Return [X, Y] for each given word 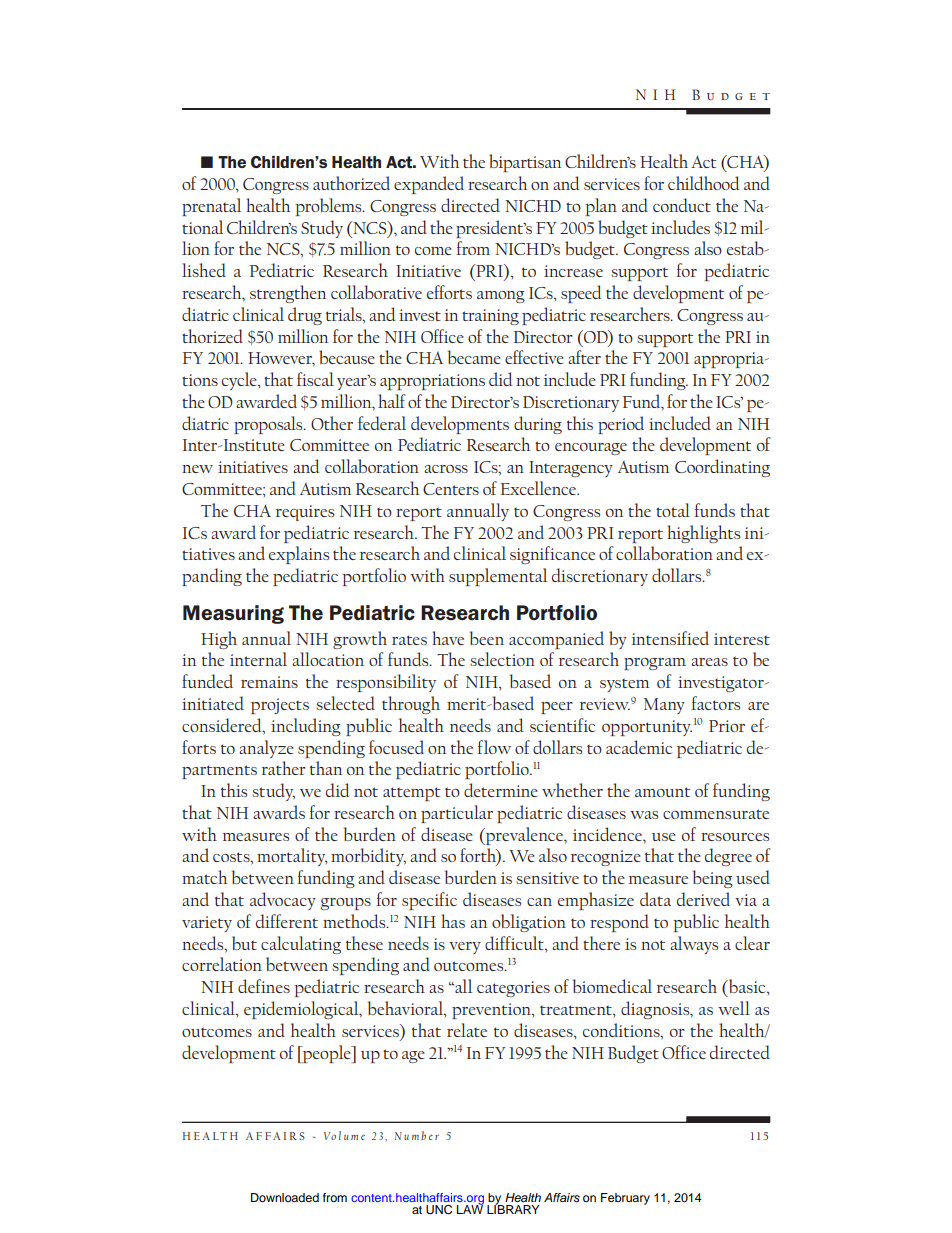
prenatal [211, 207]
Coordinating [722, 468]
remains [269, 682]
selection [502, 659]
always [694, 945]
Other [332, 423]
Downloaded [285, 1197]
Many [664, 706]
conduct [682, 205]
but [244, 943]
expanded [429, 185]
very [465, 948]
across [446, 469]
